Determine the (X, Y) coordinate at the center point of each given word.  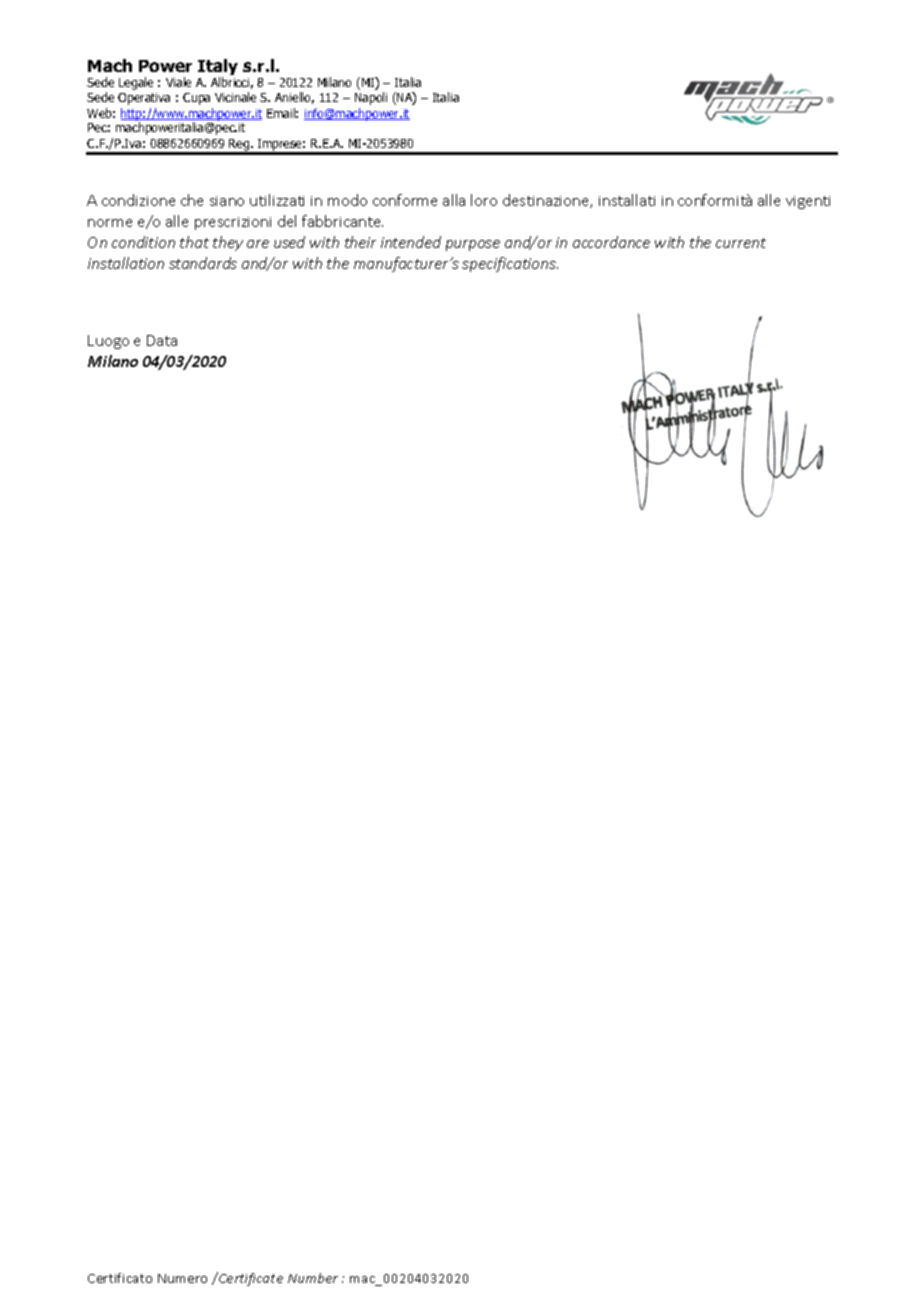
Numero (182, 1278)
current (741, 243)
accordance (611, 242)
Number (313, 1278)
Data (162, 340)
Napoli (371, 98)
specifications (510, 264)
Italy (218, 68)
